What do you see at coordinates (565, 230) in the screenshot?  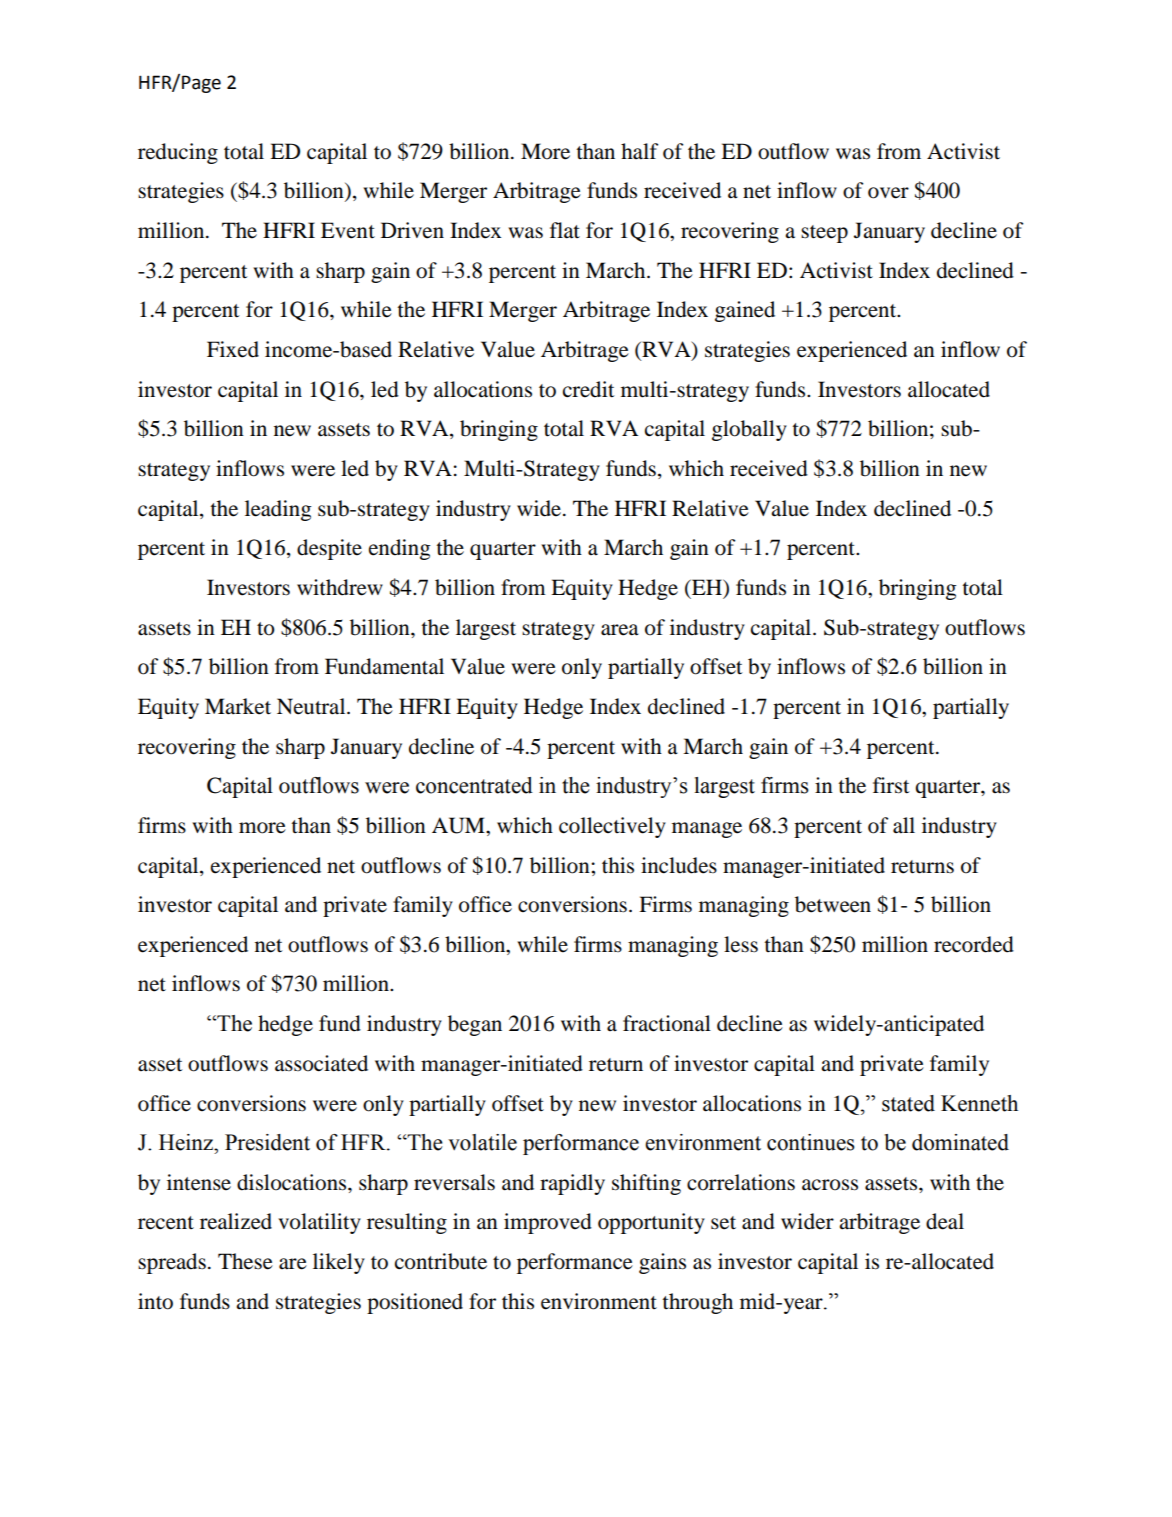 I see `flat` at bounding box center [565, 230].
